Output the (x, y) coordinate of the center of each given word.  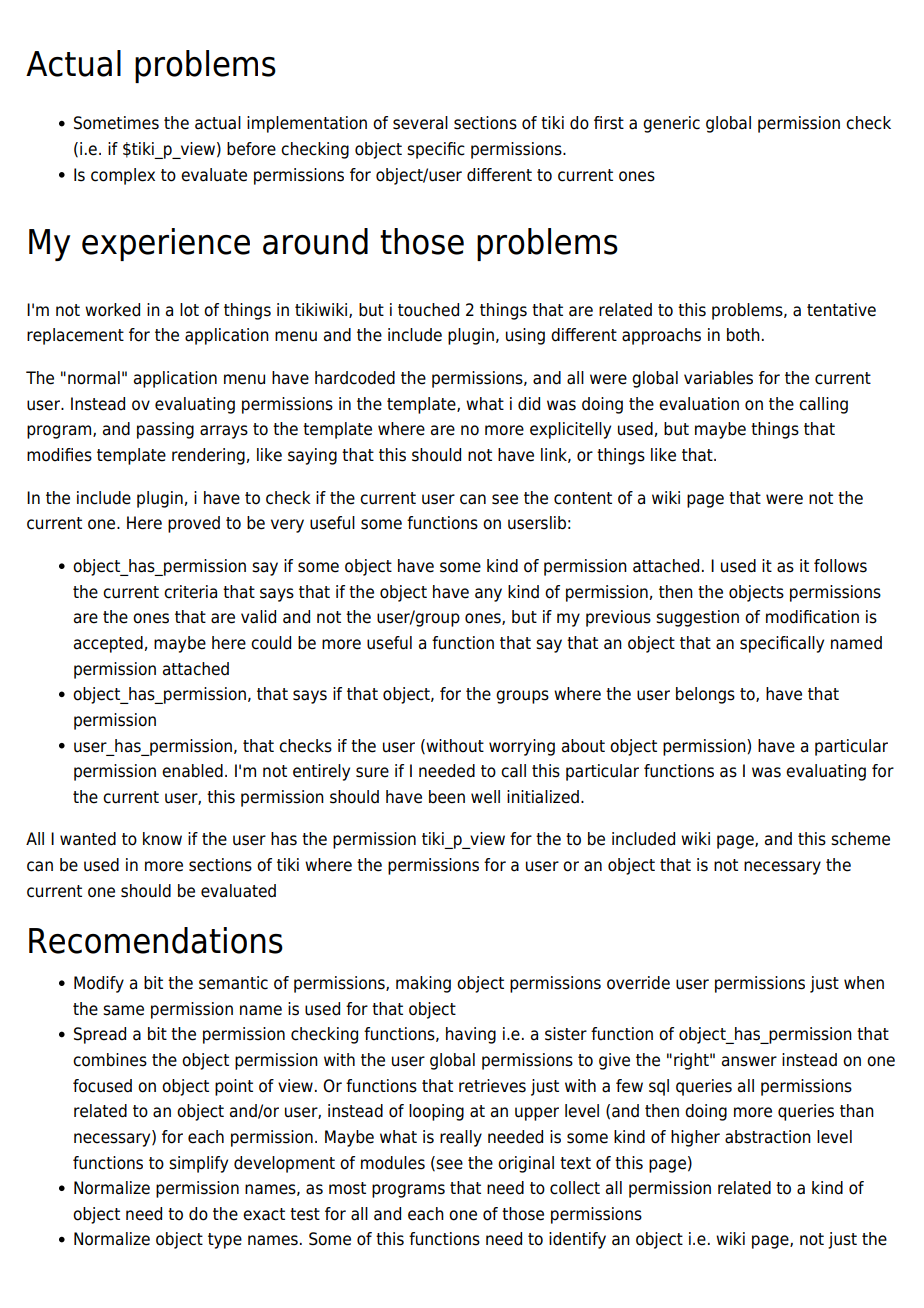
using (525, 336)
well (485, 797)
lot (189, 310)
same (123, 1010)
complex (123, 176)
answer (749, 1061)
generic (671, 124)
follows (840, 566)
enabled (192, 771)
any (488, 595)
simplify (198, 1164)
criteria (190, 592)
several (420, 123)
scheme (860, 839)
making (423, 984)
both (743, 335)
